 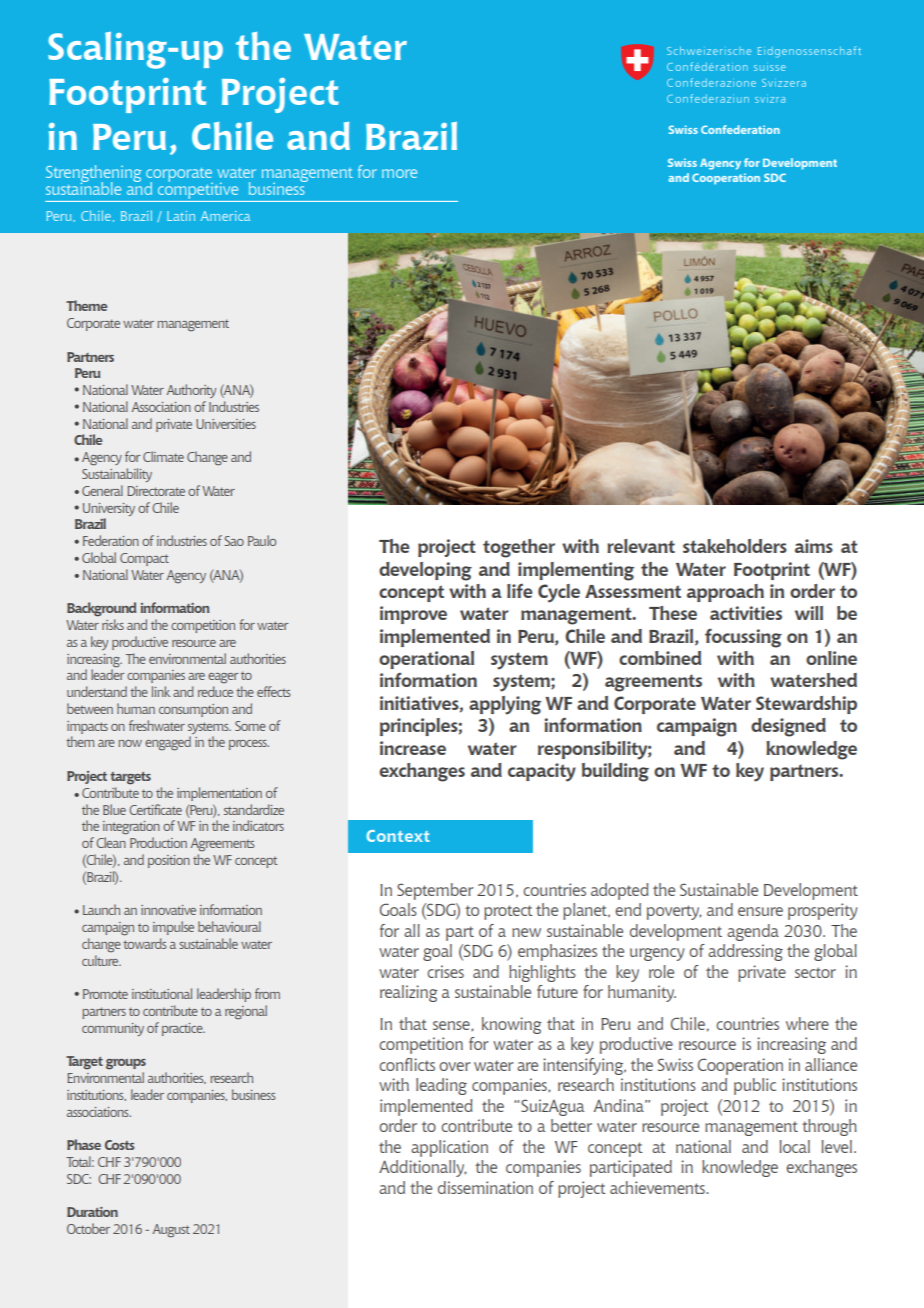 What do you see at coordinates (435, 891) in the image?
I see `September` at bounding box center [435, 891].
